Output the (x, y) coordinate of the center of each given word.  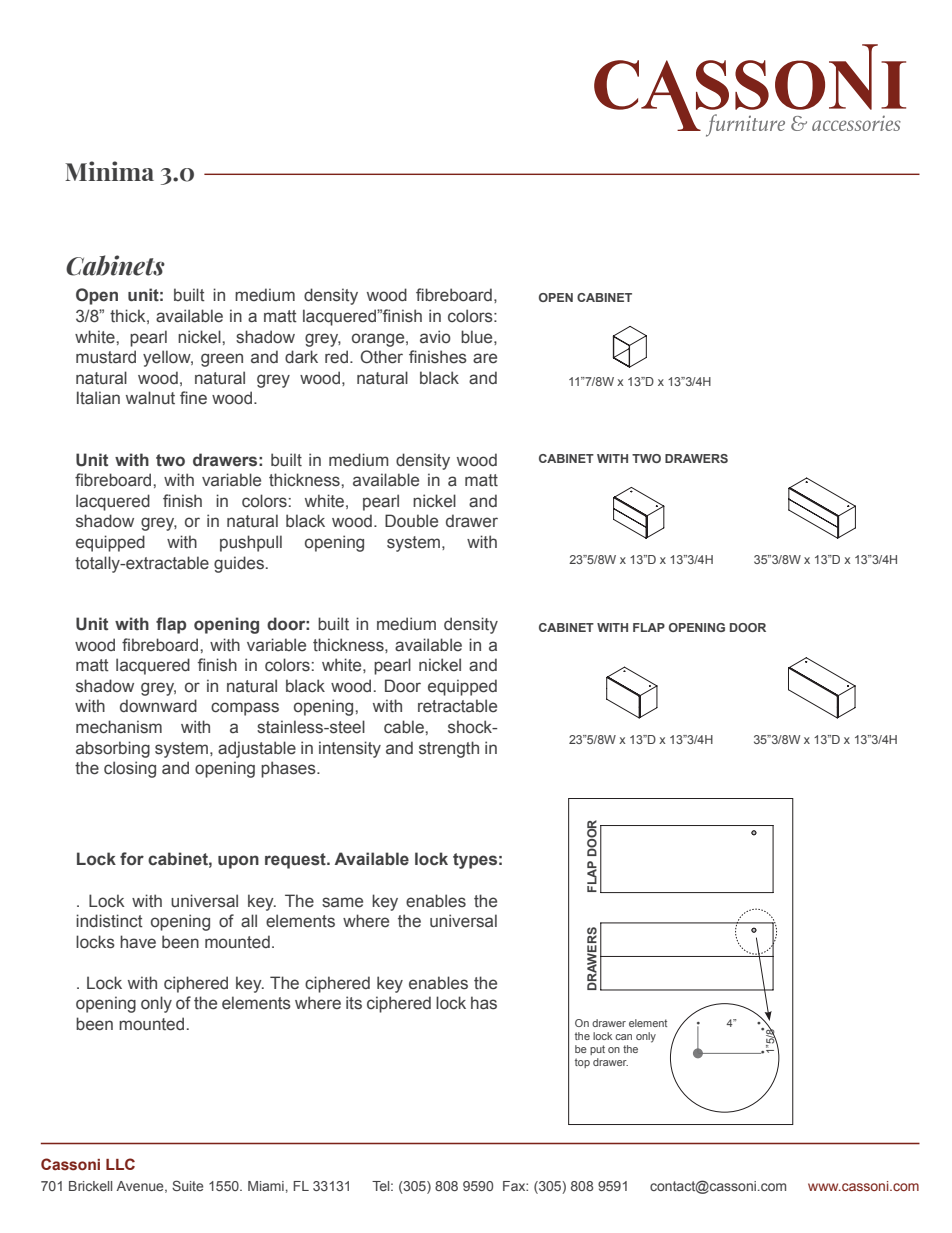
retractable (457, 706)
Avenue (141, 1187)
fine (193, 398)
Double (411, 521)
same (342, 902)
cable (404, 727)
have (138, 942)
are (485, 358)
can (623, 1037)
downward (158, 706)
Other (382, 357)
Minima (109, 171)
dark (301, 357)
